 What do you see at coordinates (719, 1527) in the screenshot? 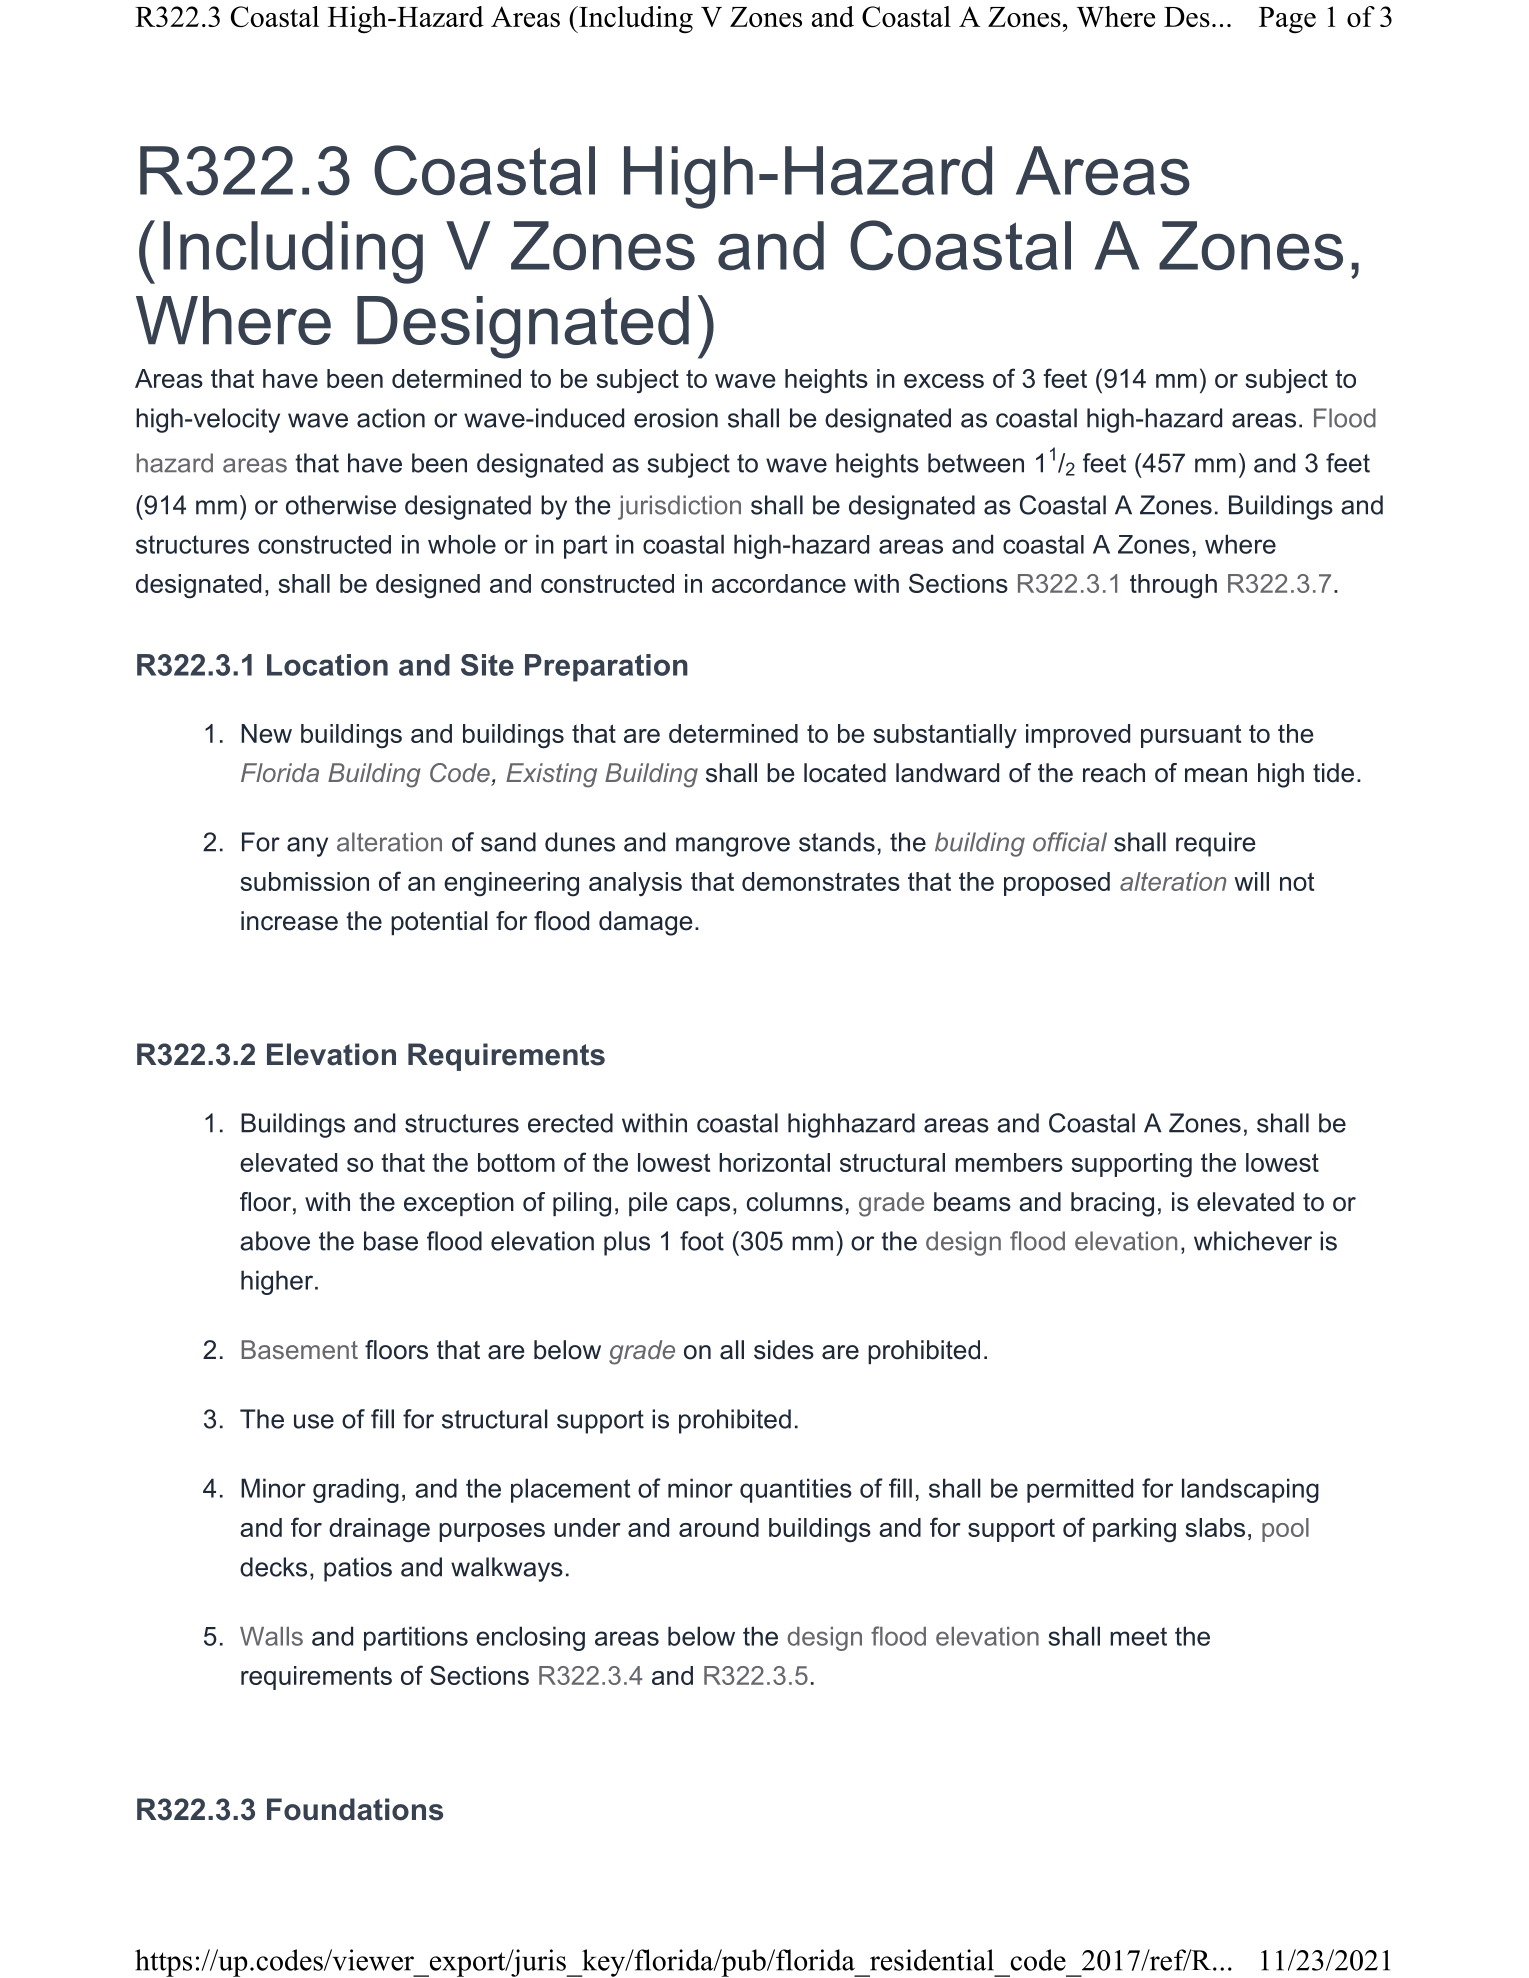
I see `around` at bounding box center [719, 1527].
